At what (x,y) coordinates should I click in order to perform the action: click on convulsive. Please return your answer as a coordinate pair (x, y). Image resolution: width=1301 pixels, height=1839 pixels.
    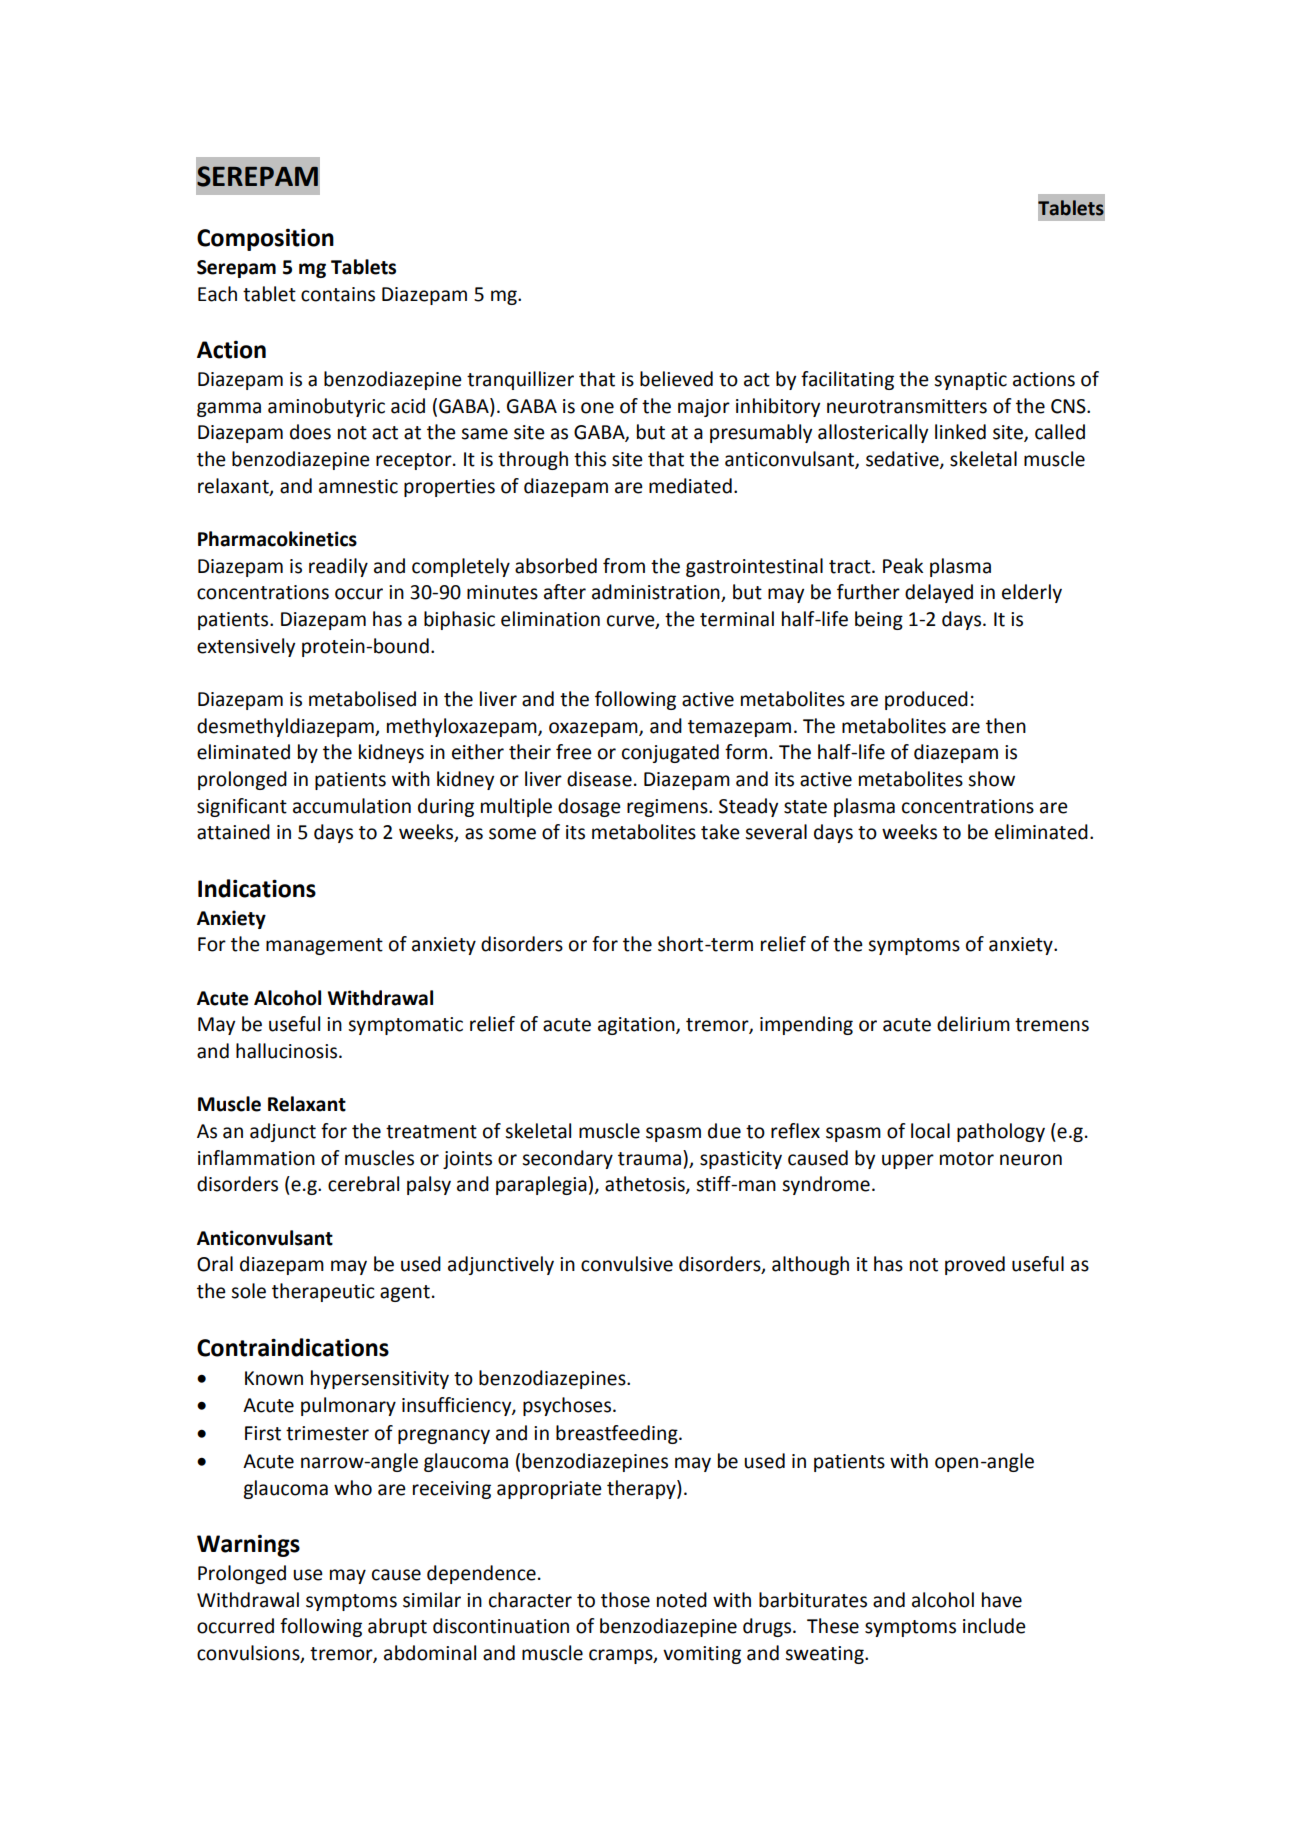
    Looking at the image, I should click on (627, 1264).
